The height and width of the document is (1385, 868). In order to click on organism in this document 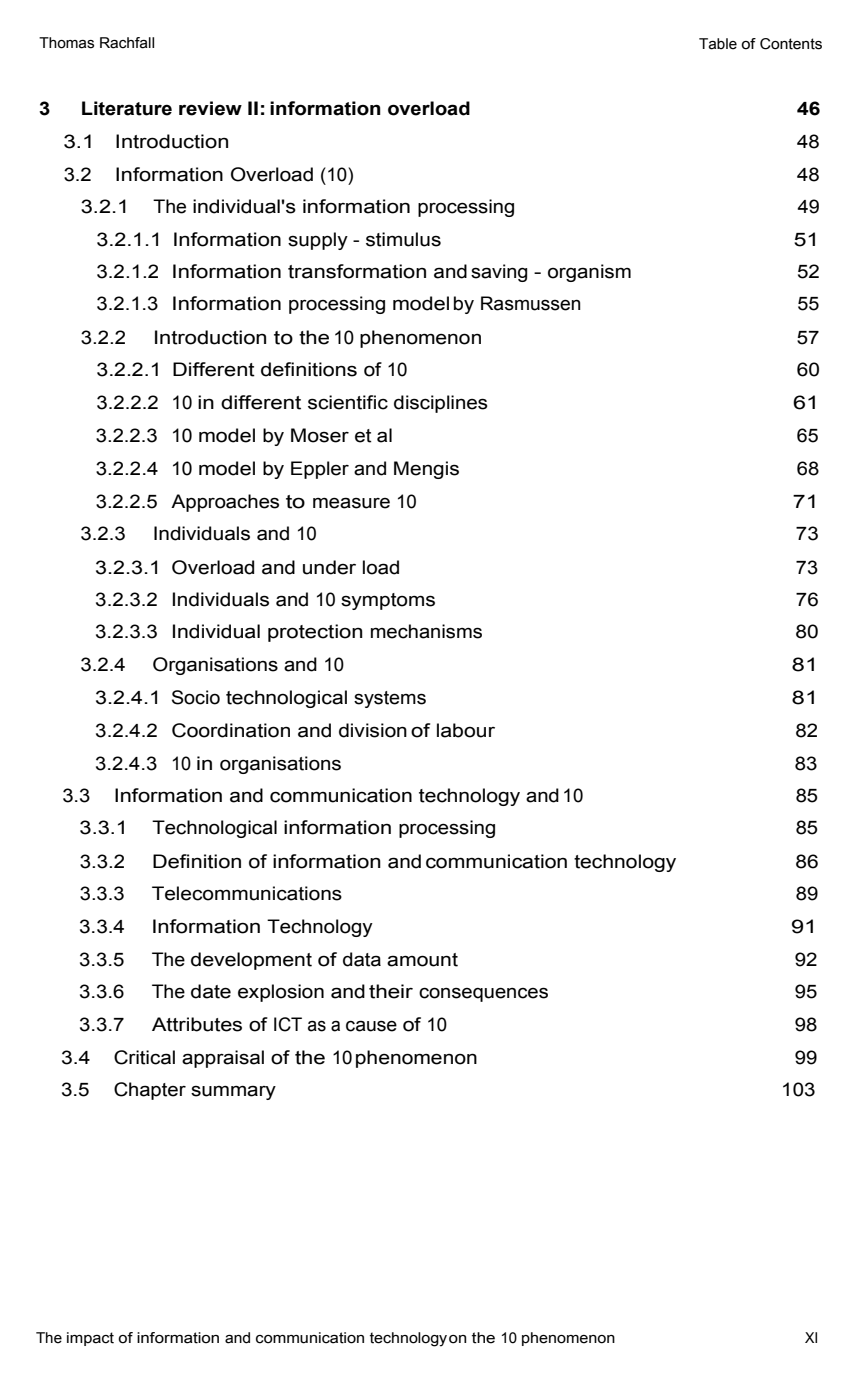, I will do `click(589, 273)`.
